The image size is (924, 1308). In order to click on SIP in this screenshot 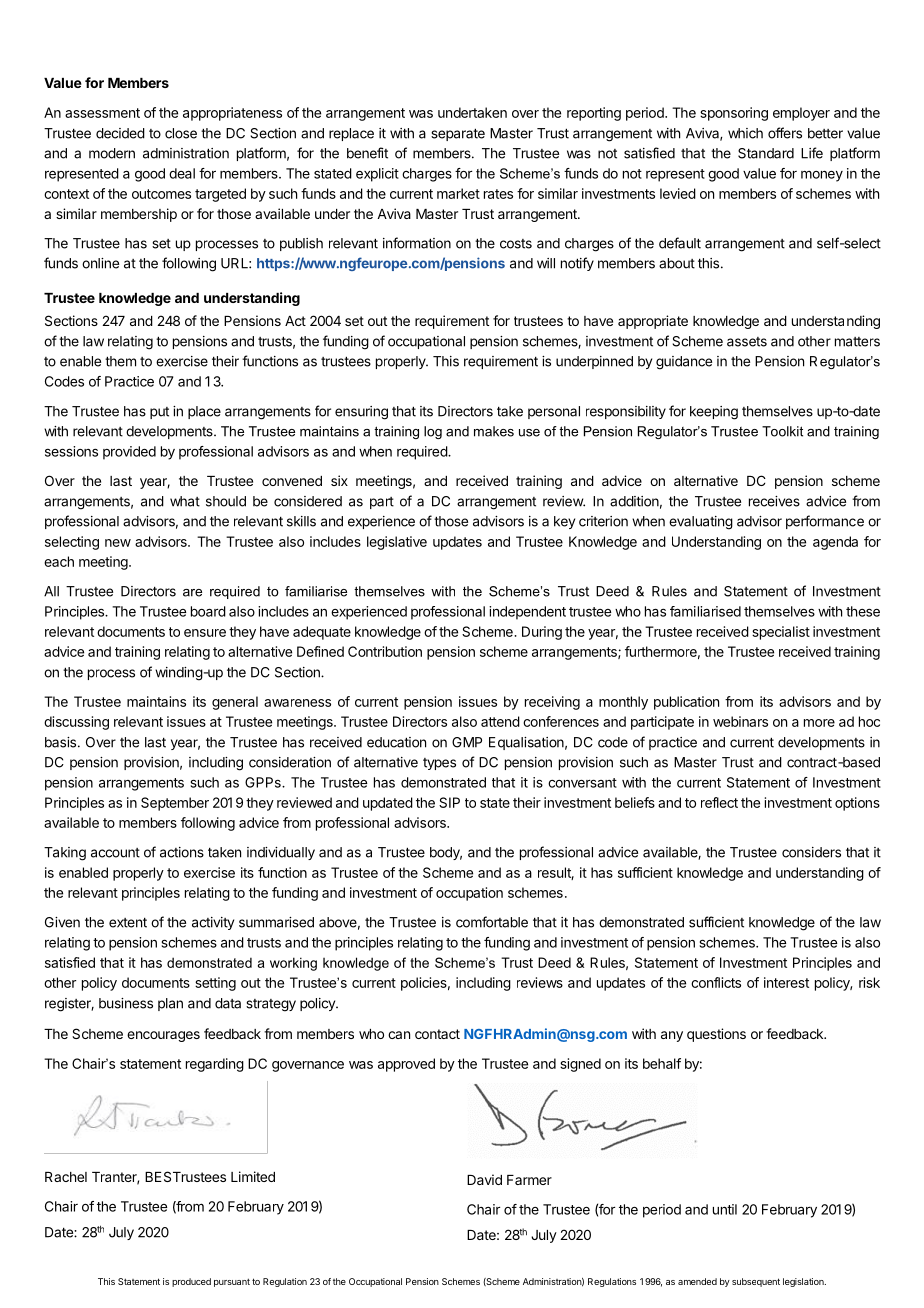, I will do `click(449, 802)`.
